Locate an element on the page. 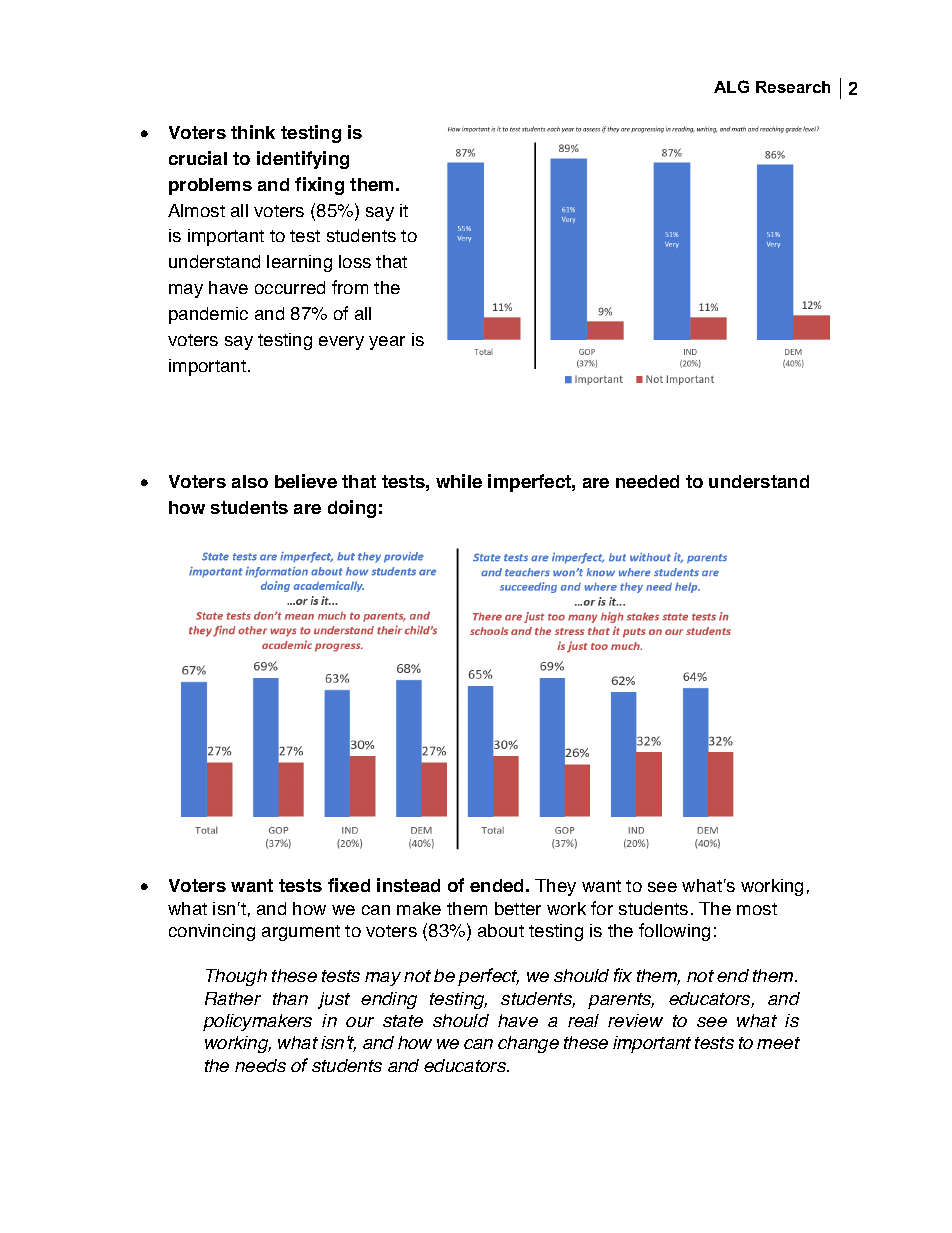  while is located at coordinates (459, 481).
